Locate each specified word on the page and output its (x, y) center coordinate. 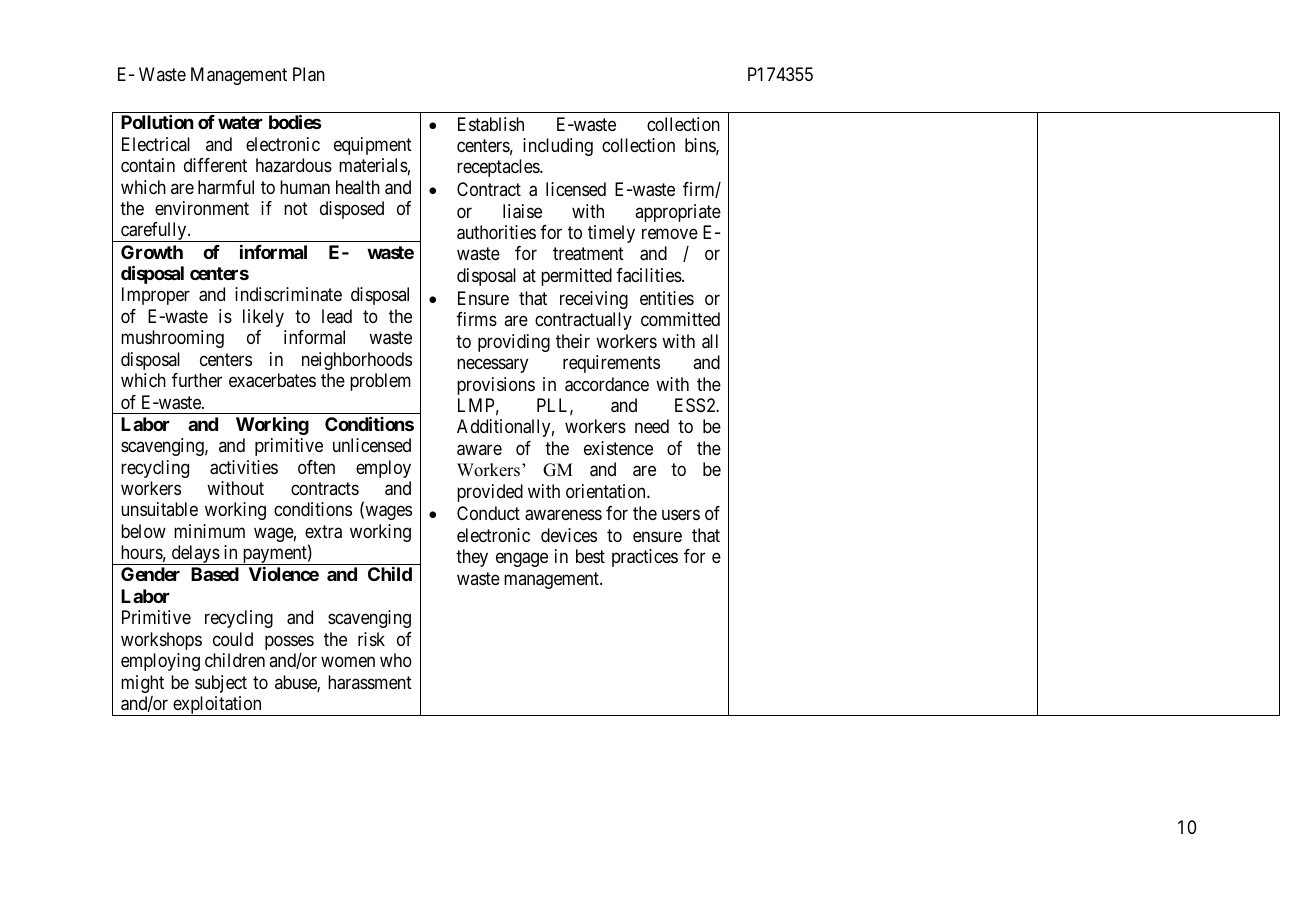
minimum (209, 531)
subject (221, 684)
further (197, 380)
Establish (491, 124)
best (590, 556)
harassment (370, 682)
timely (611, 234)
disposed (352, 210)
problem (380, 382)
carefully (154, 232)
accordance (607, 384)
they (472, 558)
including (558, 147)
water (240, 122)
